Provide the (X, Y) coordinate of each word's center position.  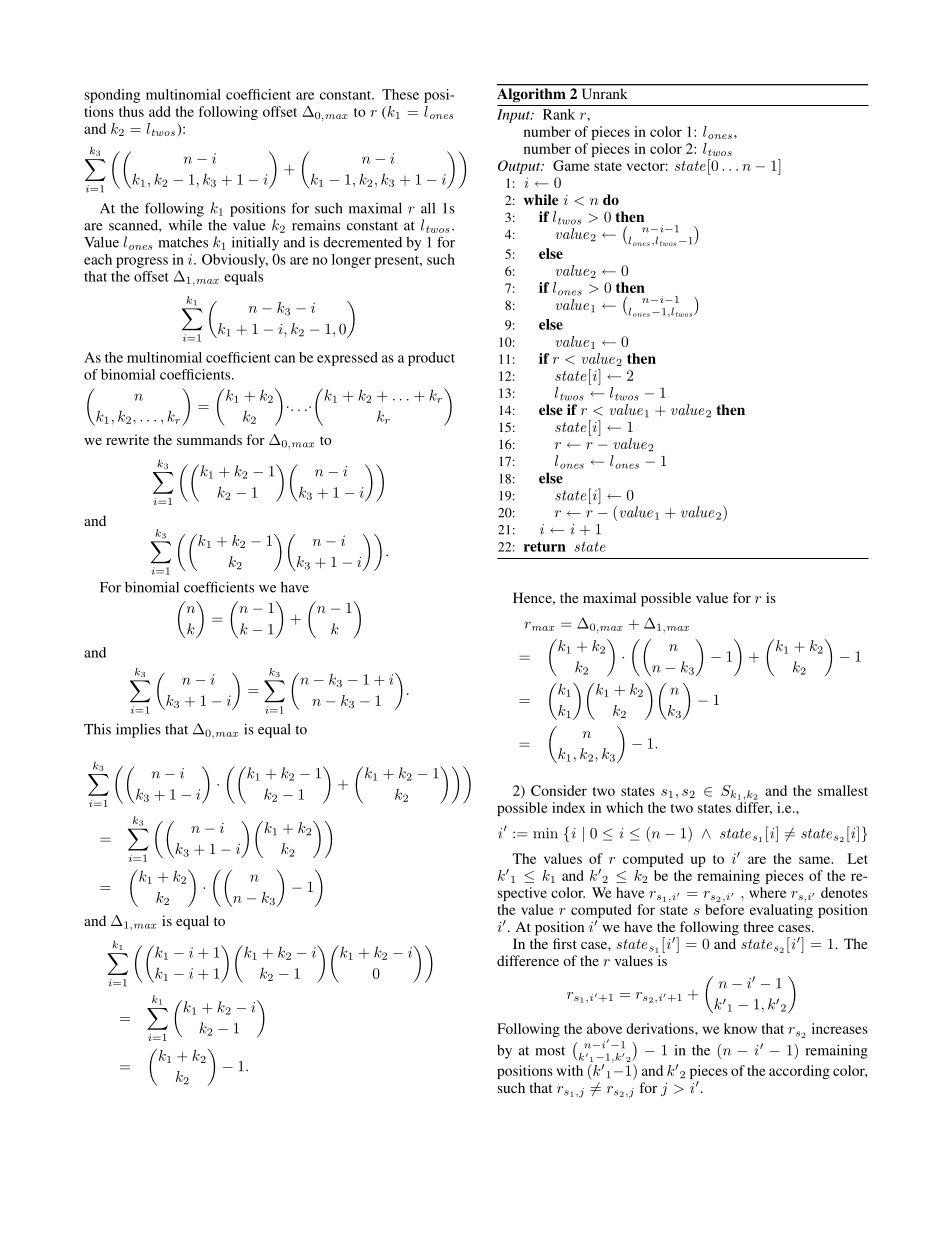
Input (514, 116)
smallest (843, 790)
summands (209, 439)
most (550, 1051)
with (570, 1070)
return (545, 547)
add (160, 111)
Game (571, 165)
